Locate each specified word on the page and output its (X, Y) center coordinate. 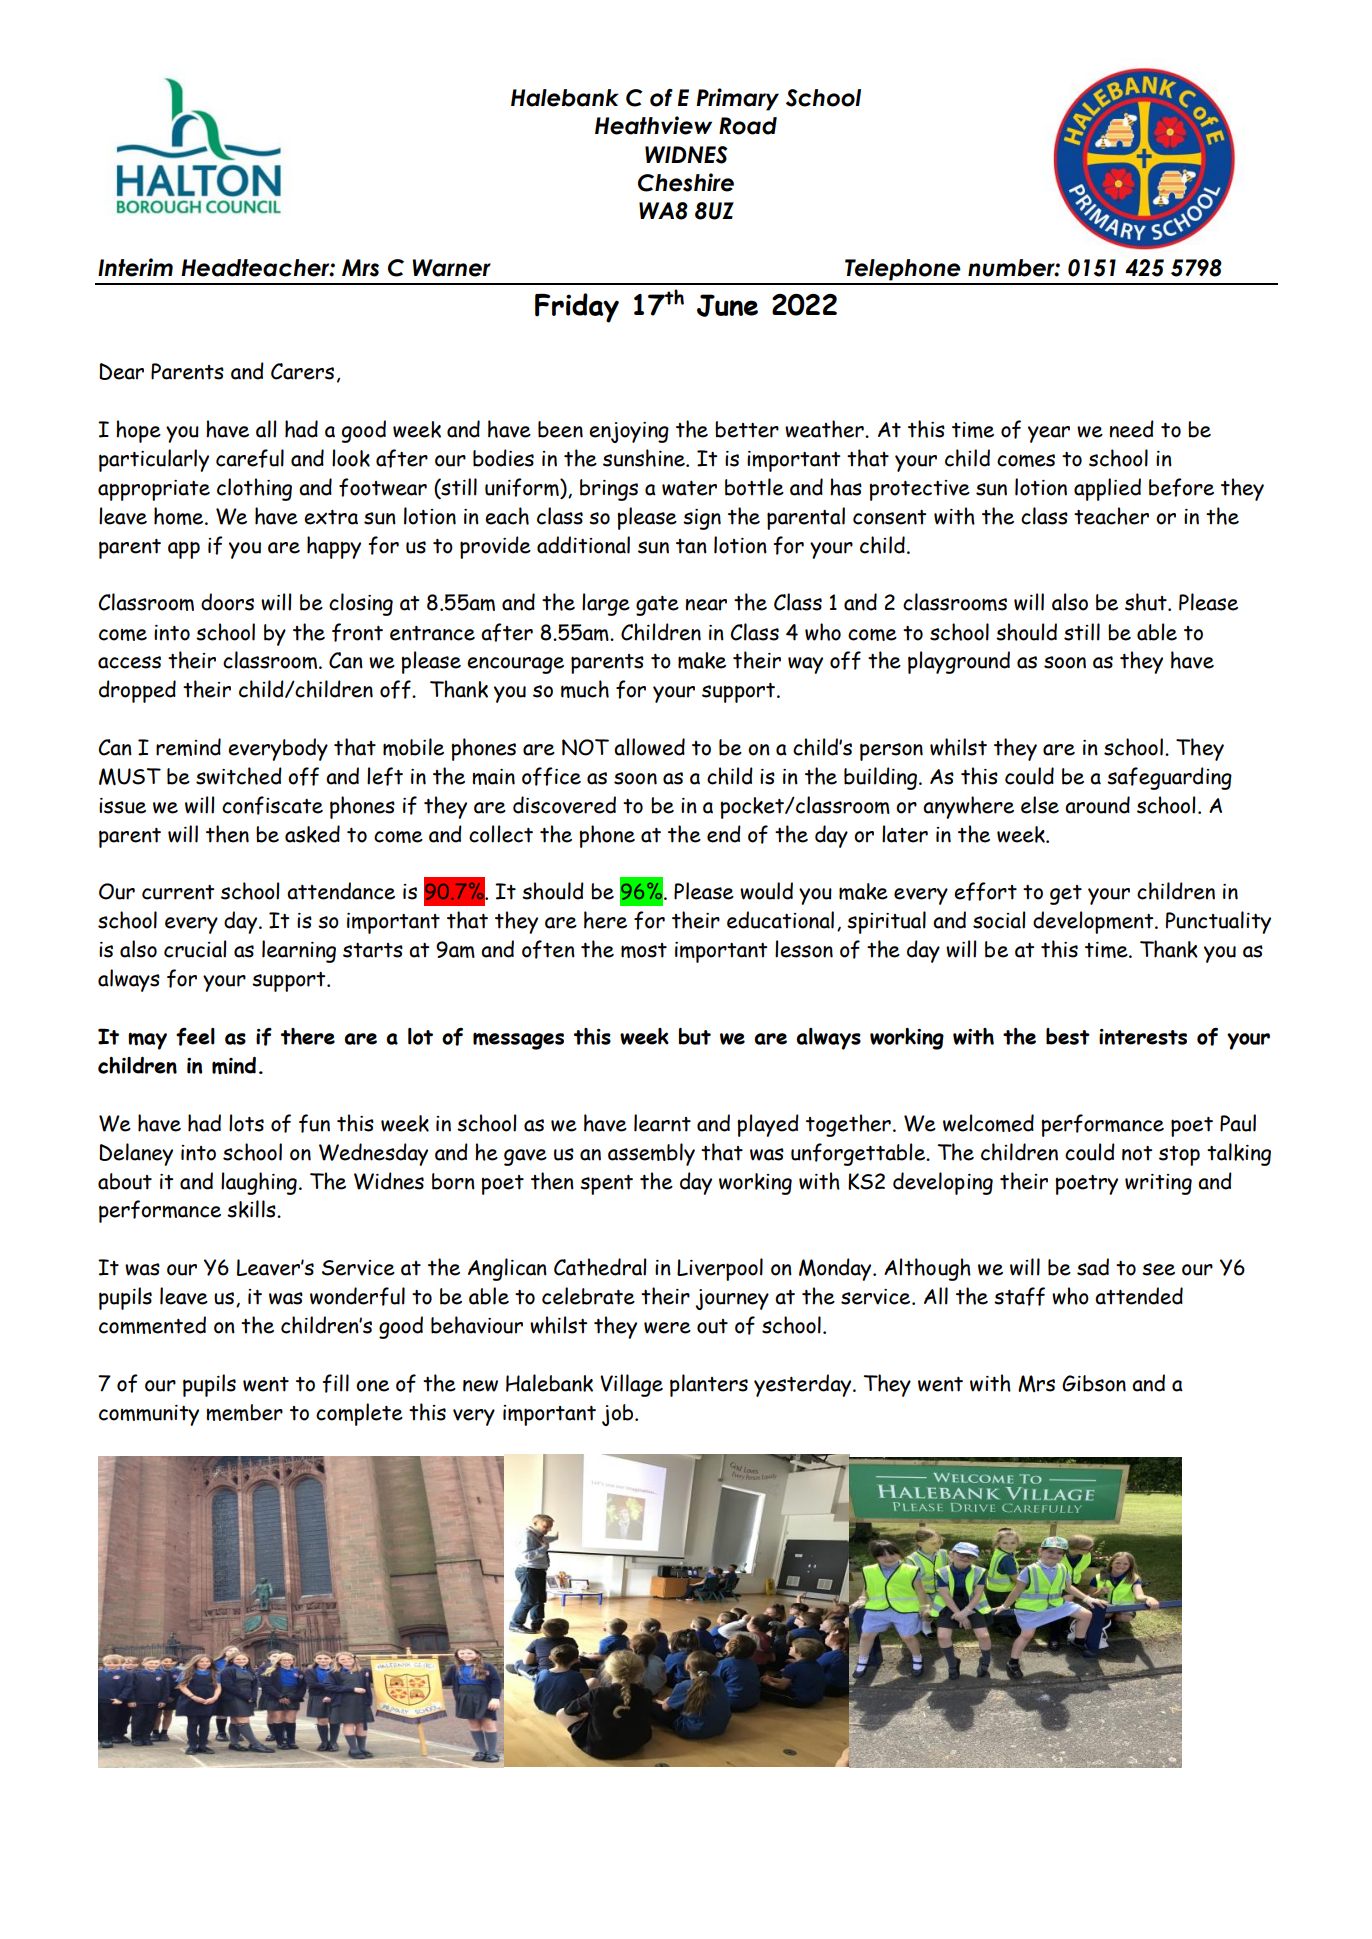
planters (709, 1385)
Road (748, 126)
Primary (737, 99)
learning (299, 951)
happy (334, 547)
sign (702, 519)
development (1094, 922)
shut (1147, 602)
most (644, 950)
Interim (135, 267)
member (244, 1412)
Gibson (1094, 1383)
